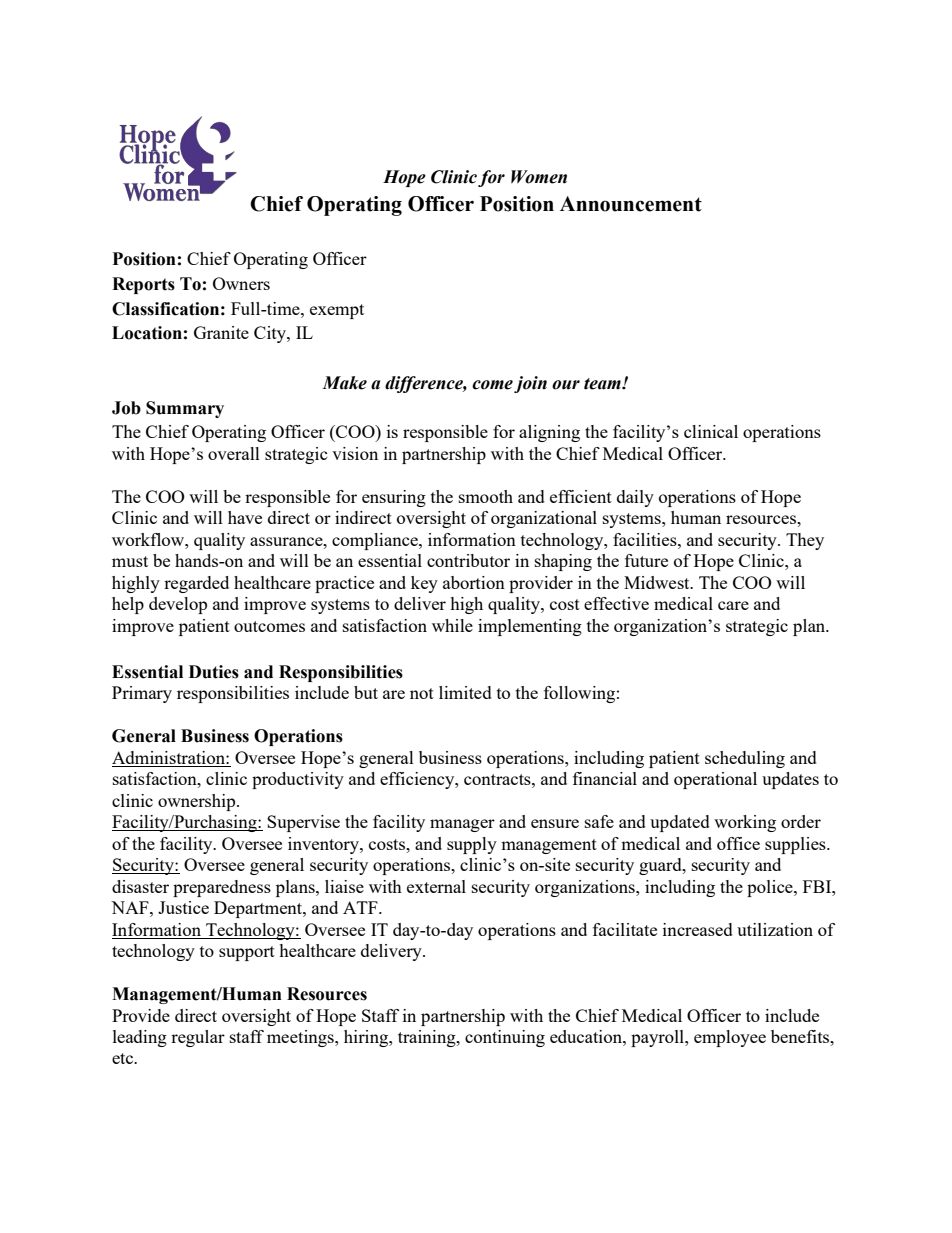 This document has height=1233, width=952. I want to click on while, so click(452, 625).
